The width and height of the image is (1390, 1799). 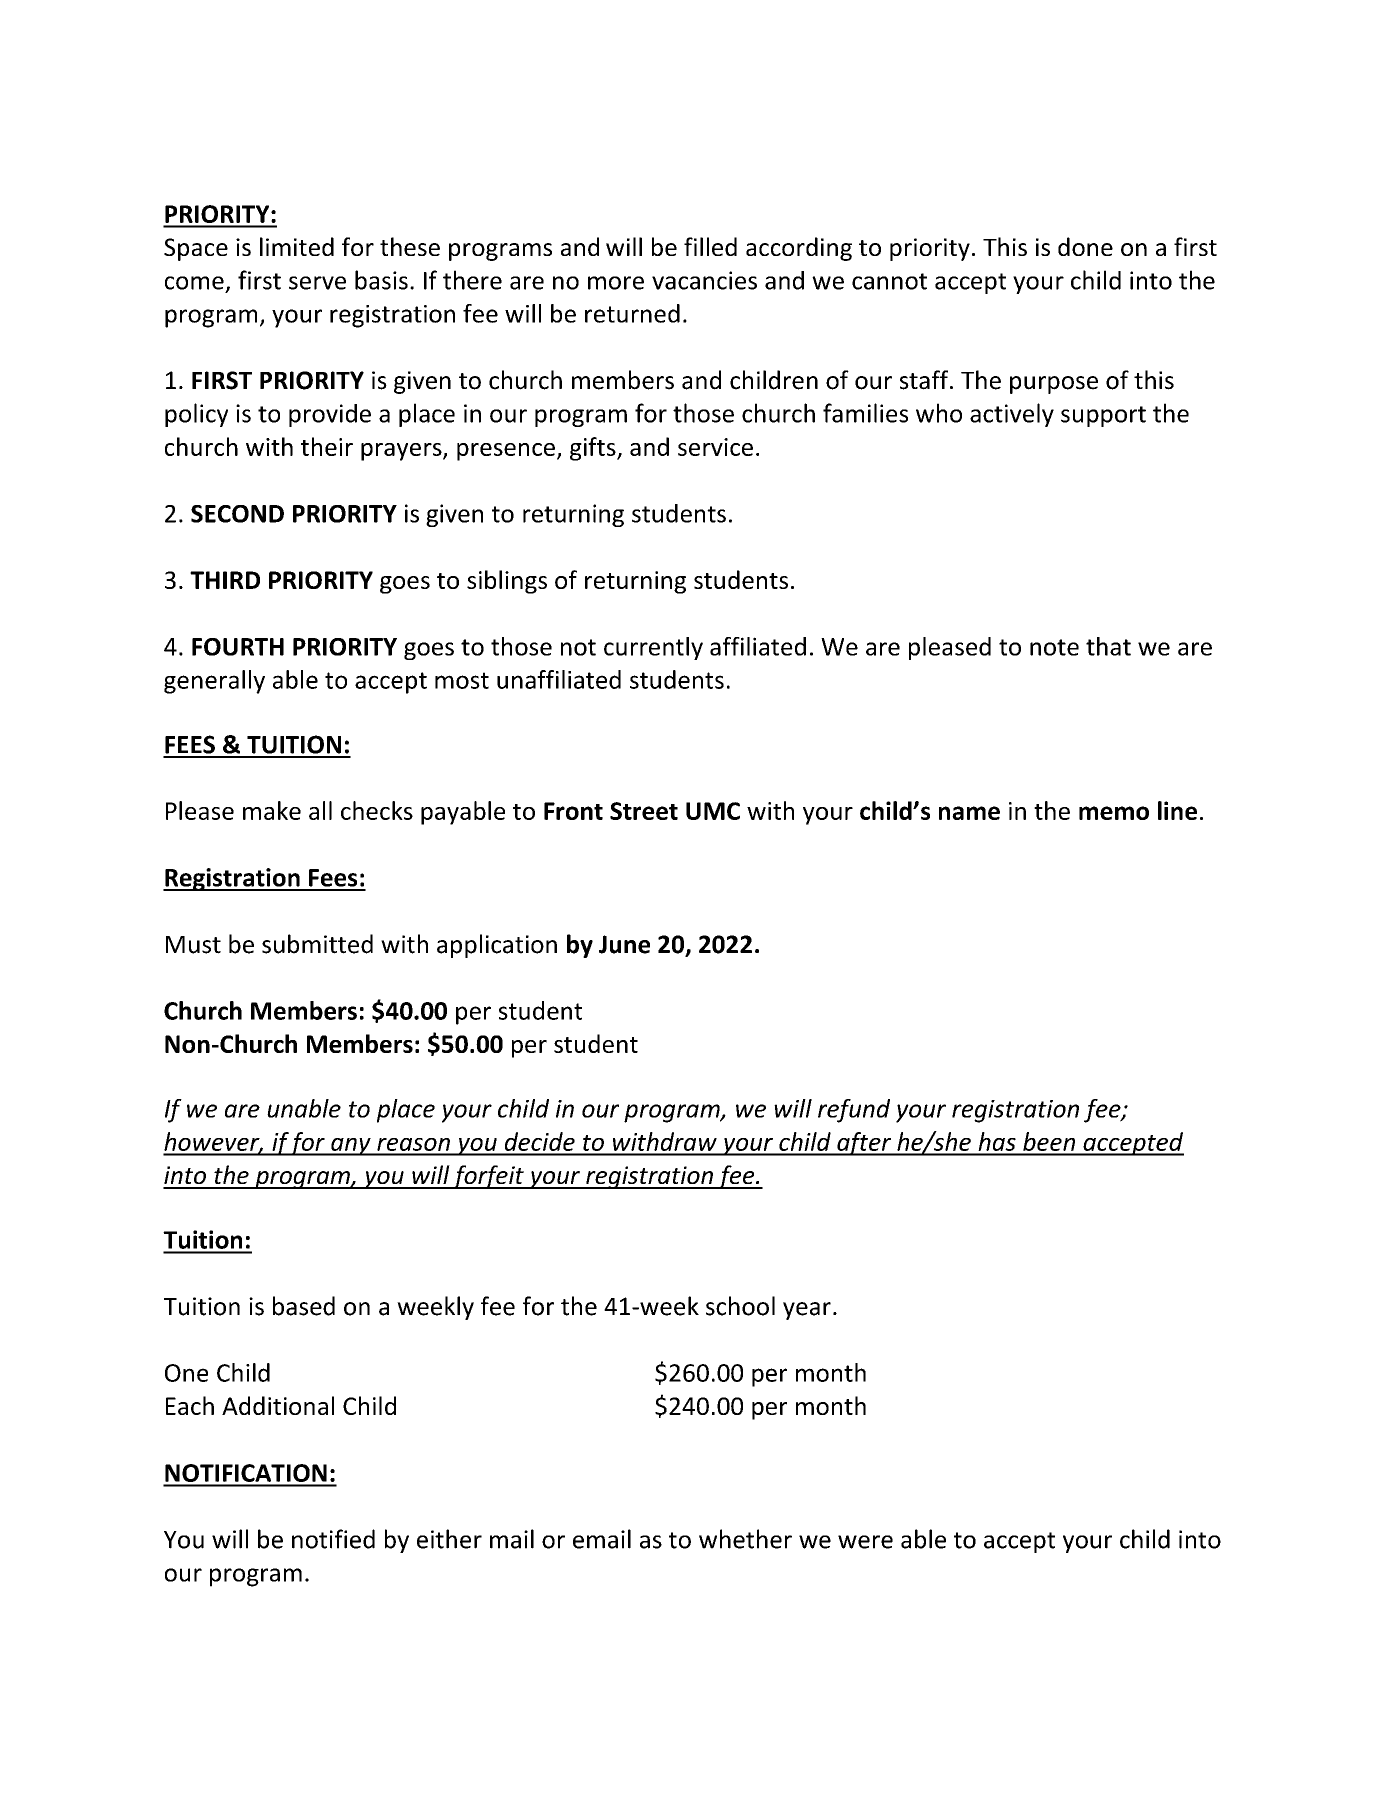 I want to click on THIRD, so click(x=225, y=580).
